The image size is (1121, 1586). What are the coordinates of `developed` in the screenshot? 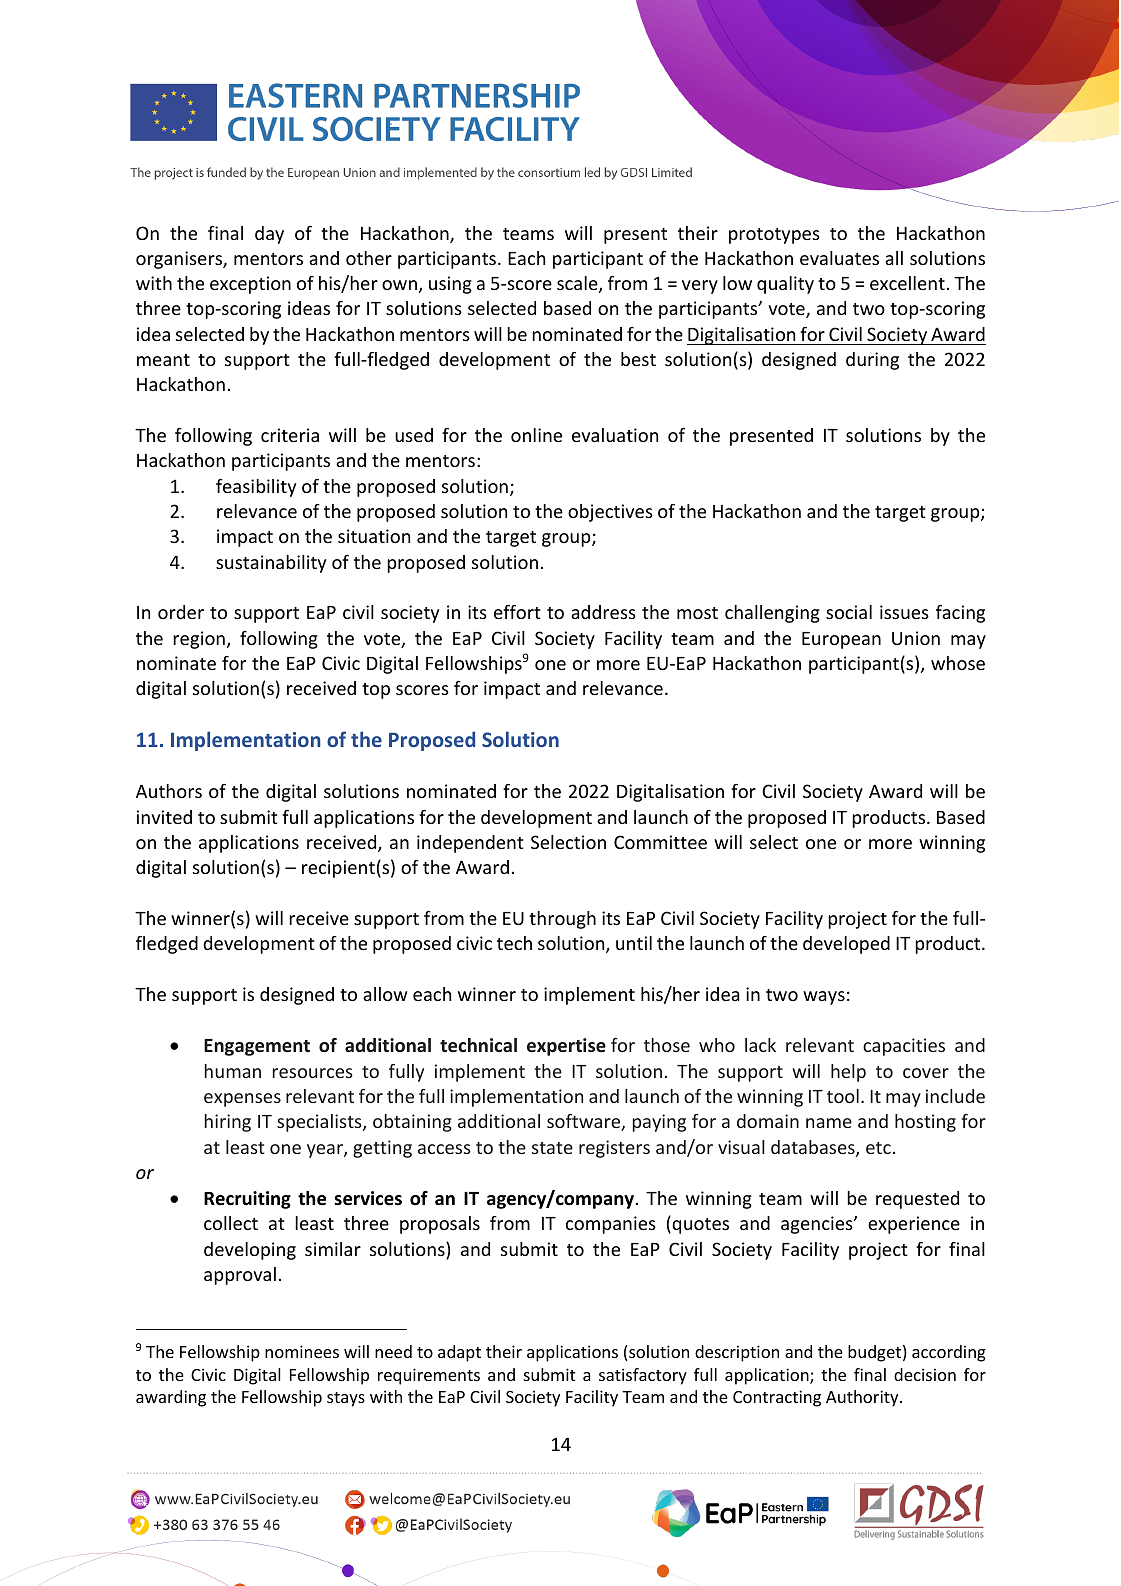 It's located at (846, 945).
